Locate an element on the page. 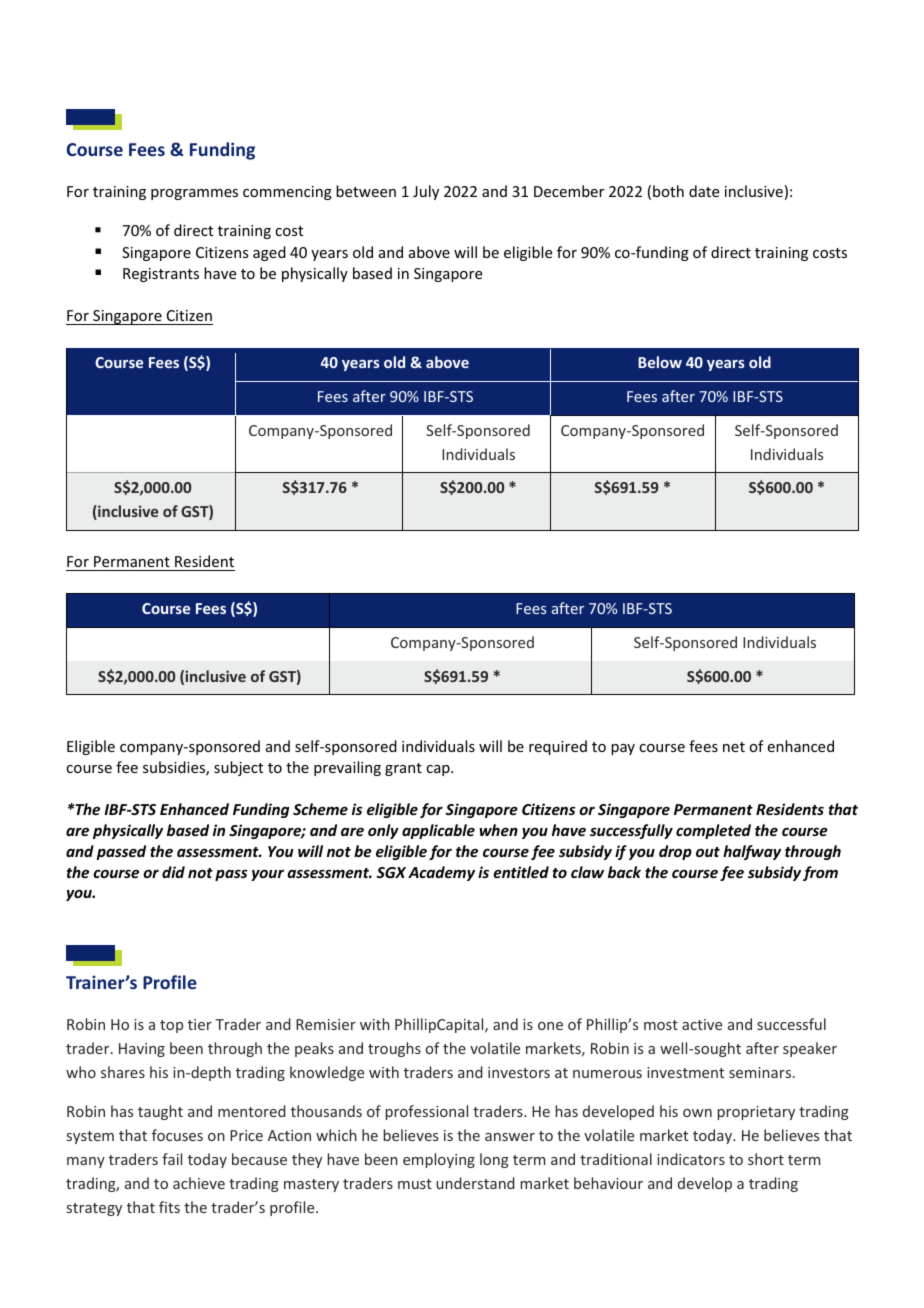 The image size is (924, 1308). subject is located at coordinates (238, 768).
